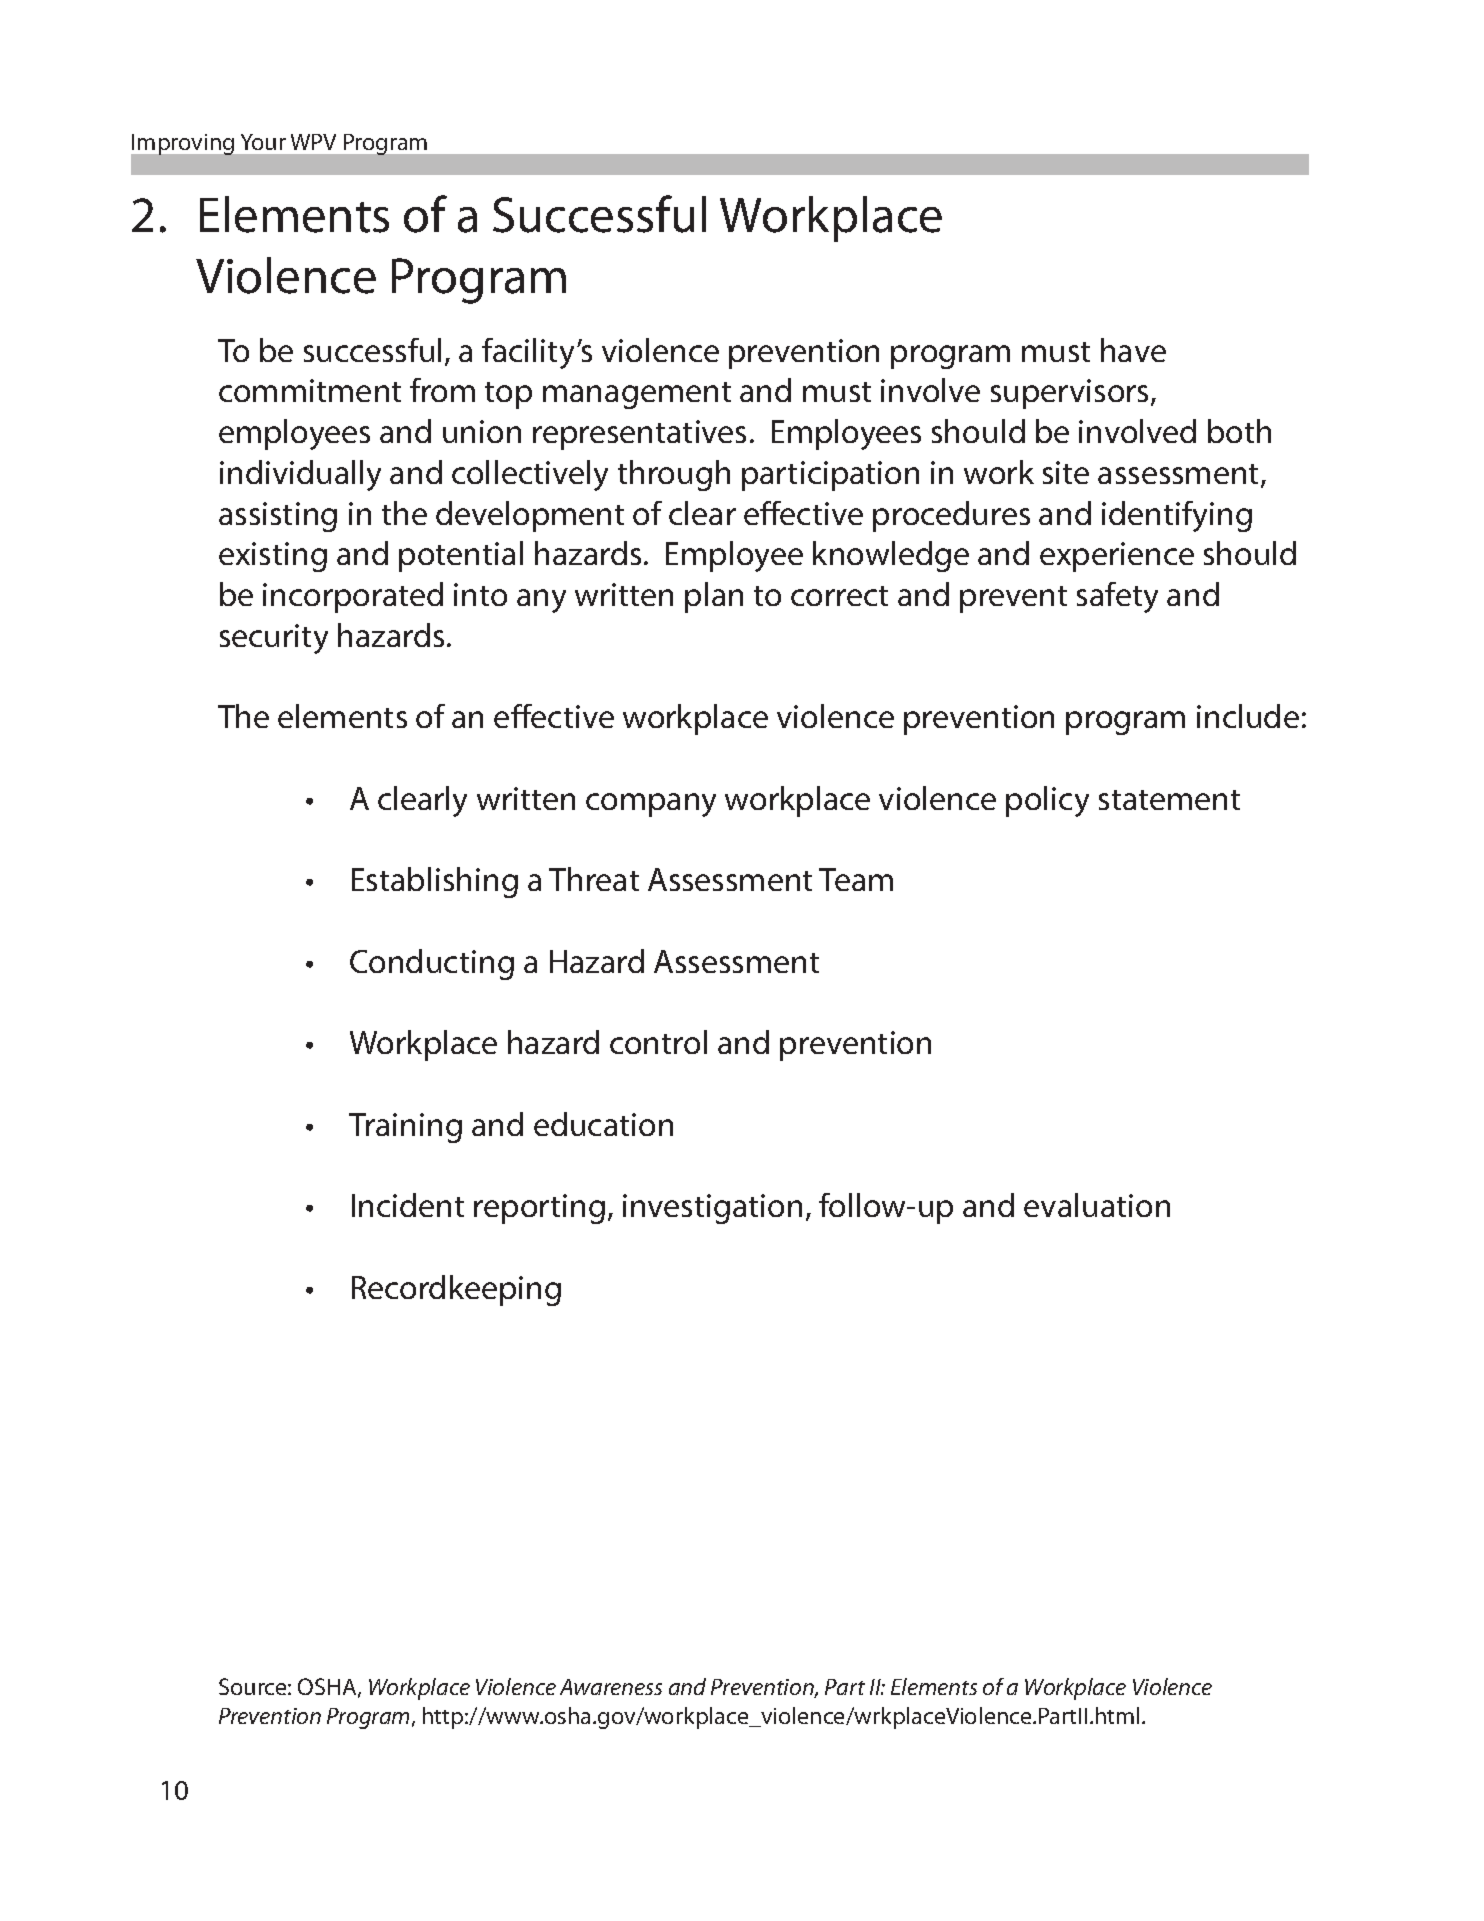 The width and height of the document is (1484, 1921). I want to click on management, so click(637, 395).
